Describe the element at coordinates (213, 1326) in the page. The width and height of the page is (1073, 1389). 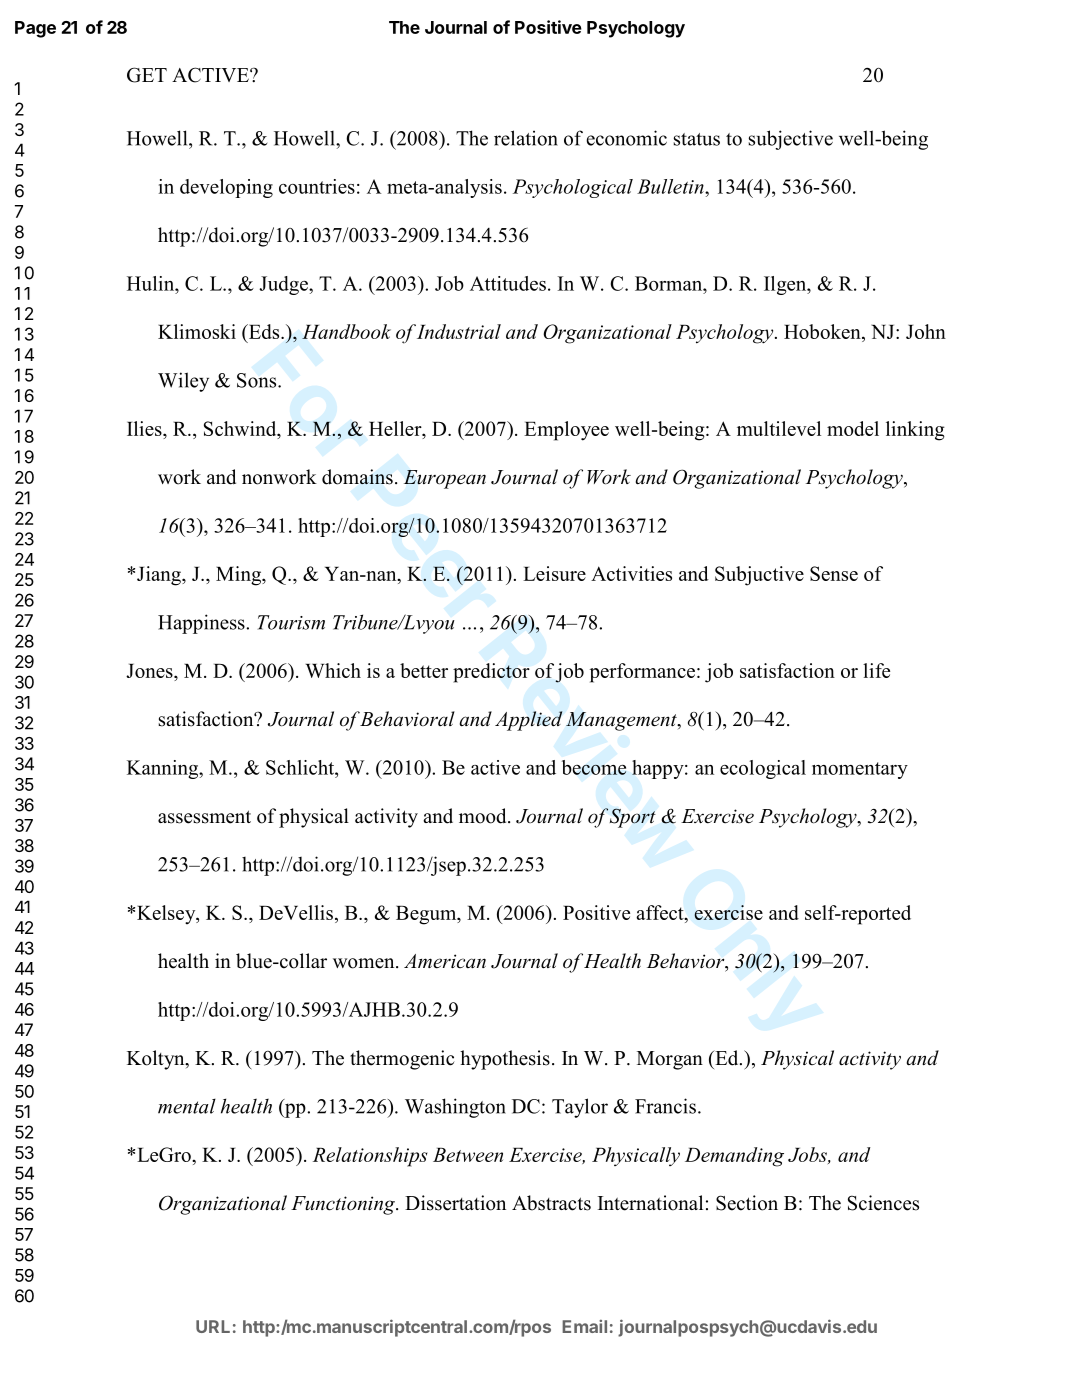
I see `URL` at that location.
